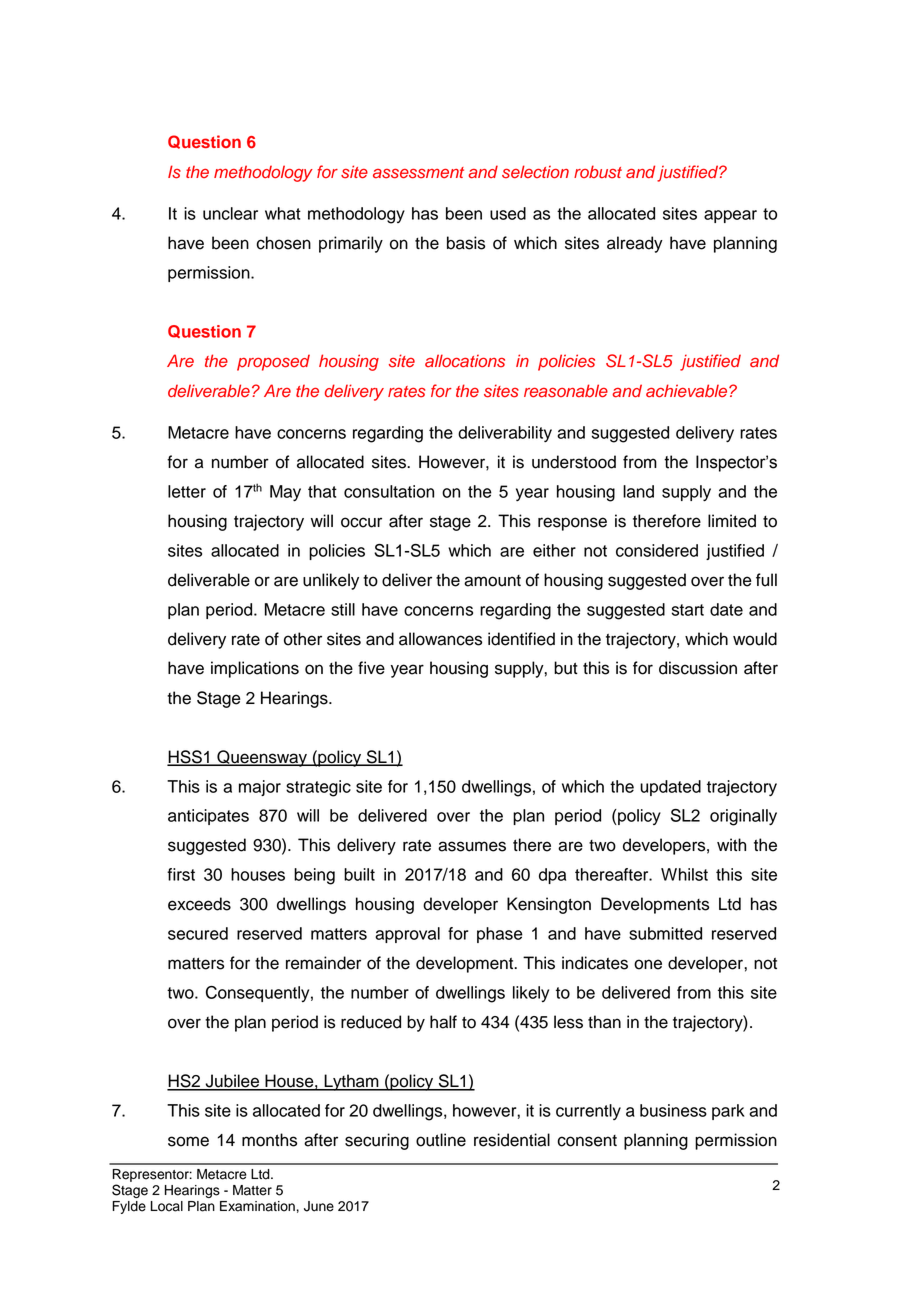  I want to click on unclear, so click(230, 213).
